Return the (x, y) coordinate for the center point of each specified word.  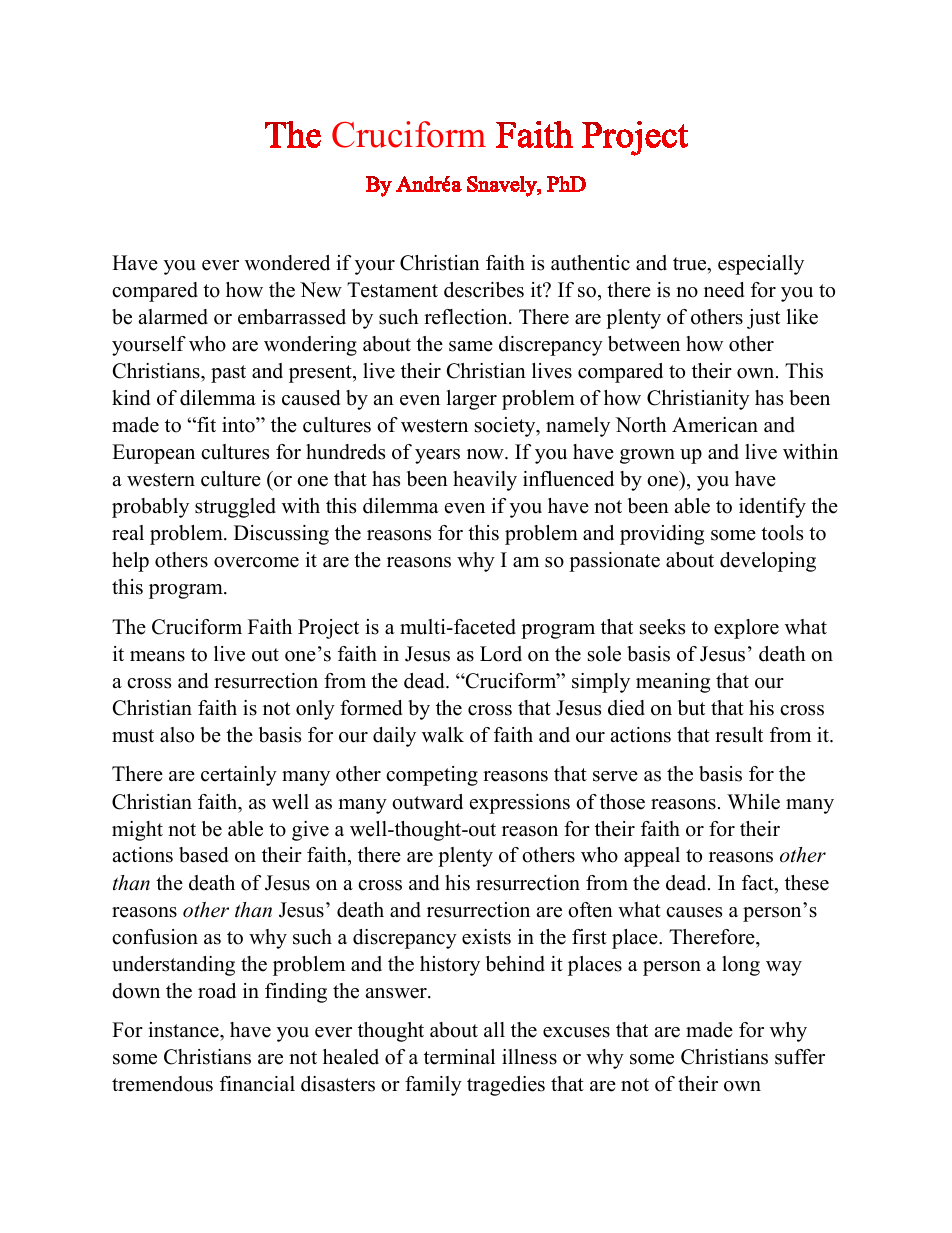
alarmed (173, 317)
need (724, 290)
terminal (459, 1057)
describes (484, 290)
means (157, 656)
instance (184, 1031)
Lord (501, 654)
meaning (673, 683)
